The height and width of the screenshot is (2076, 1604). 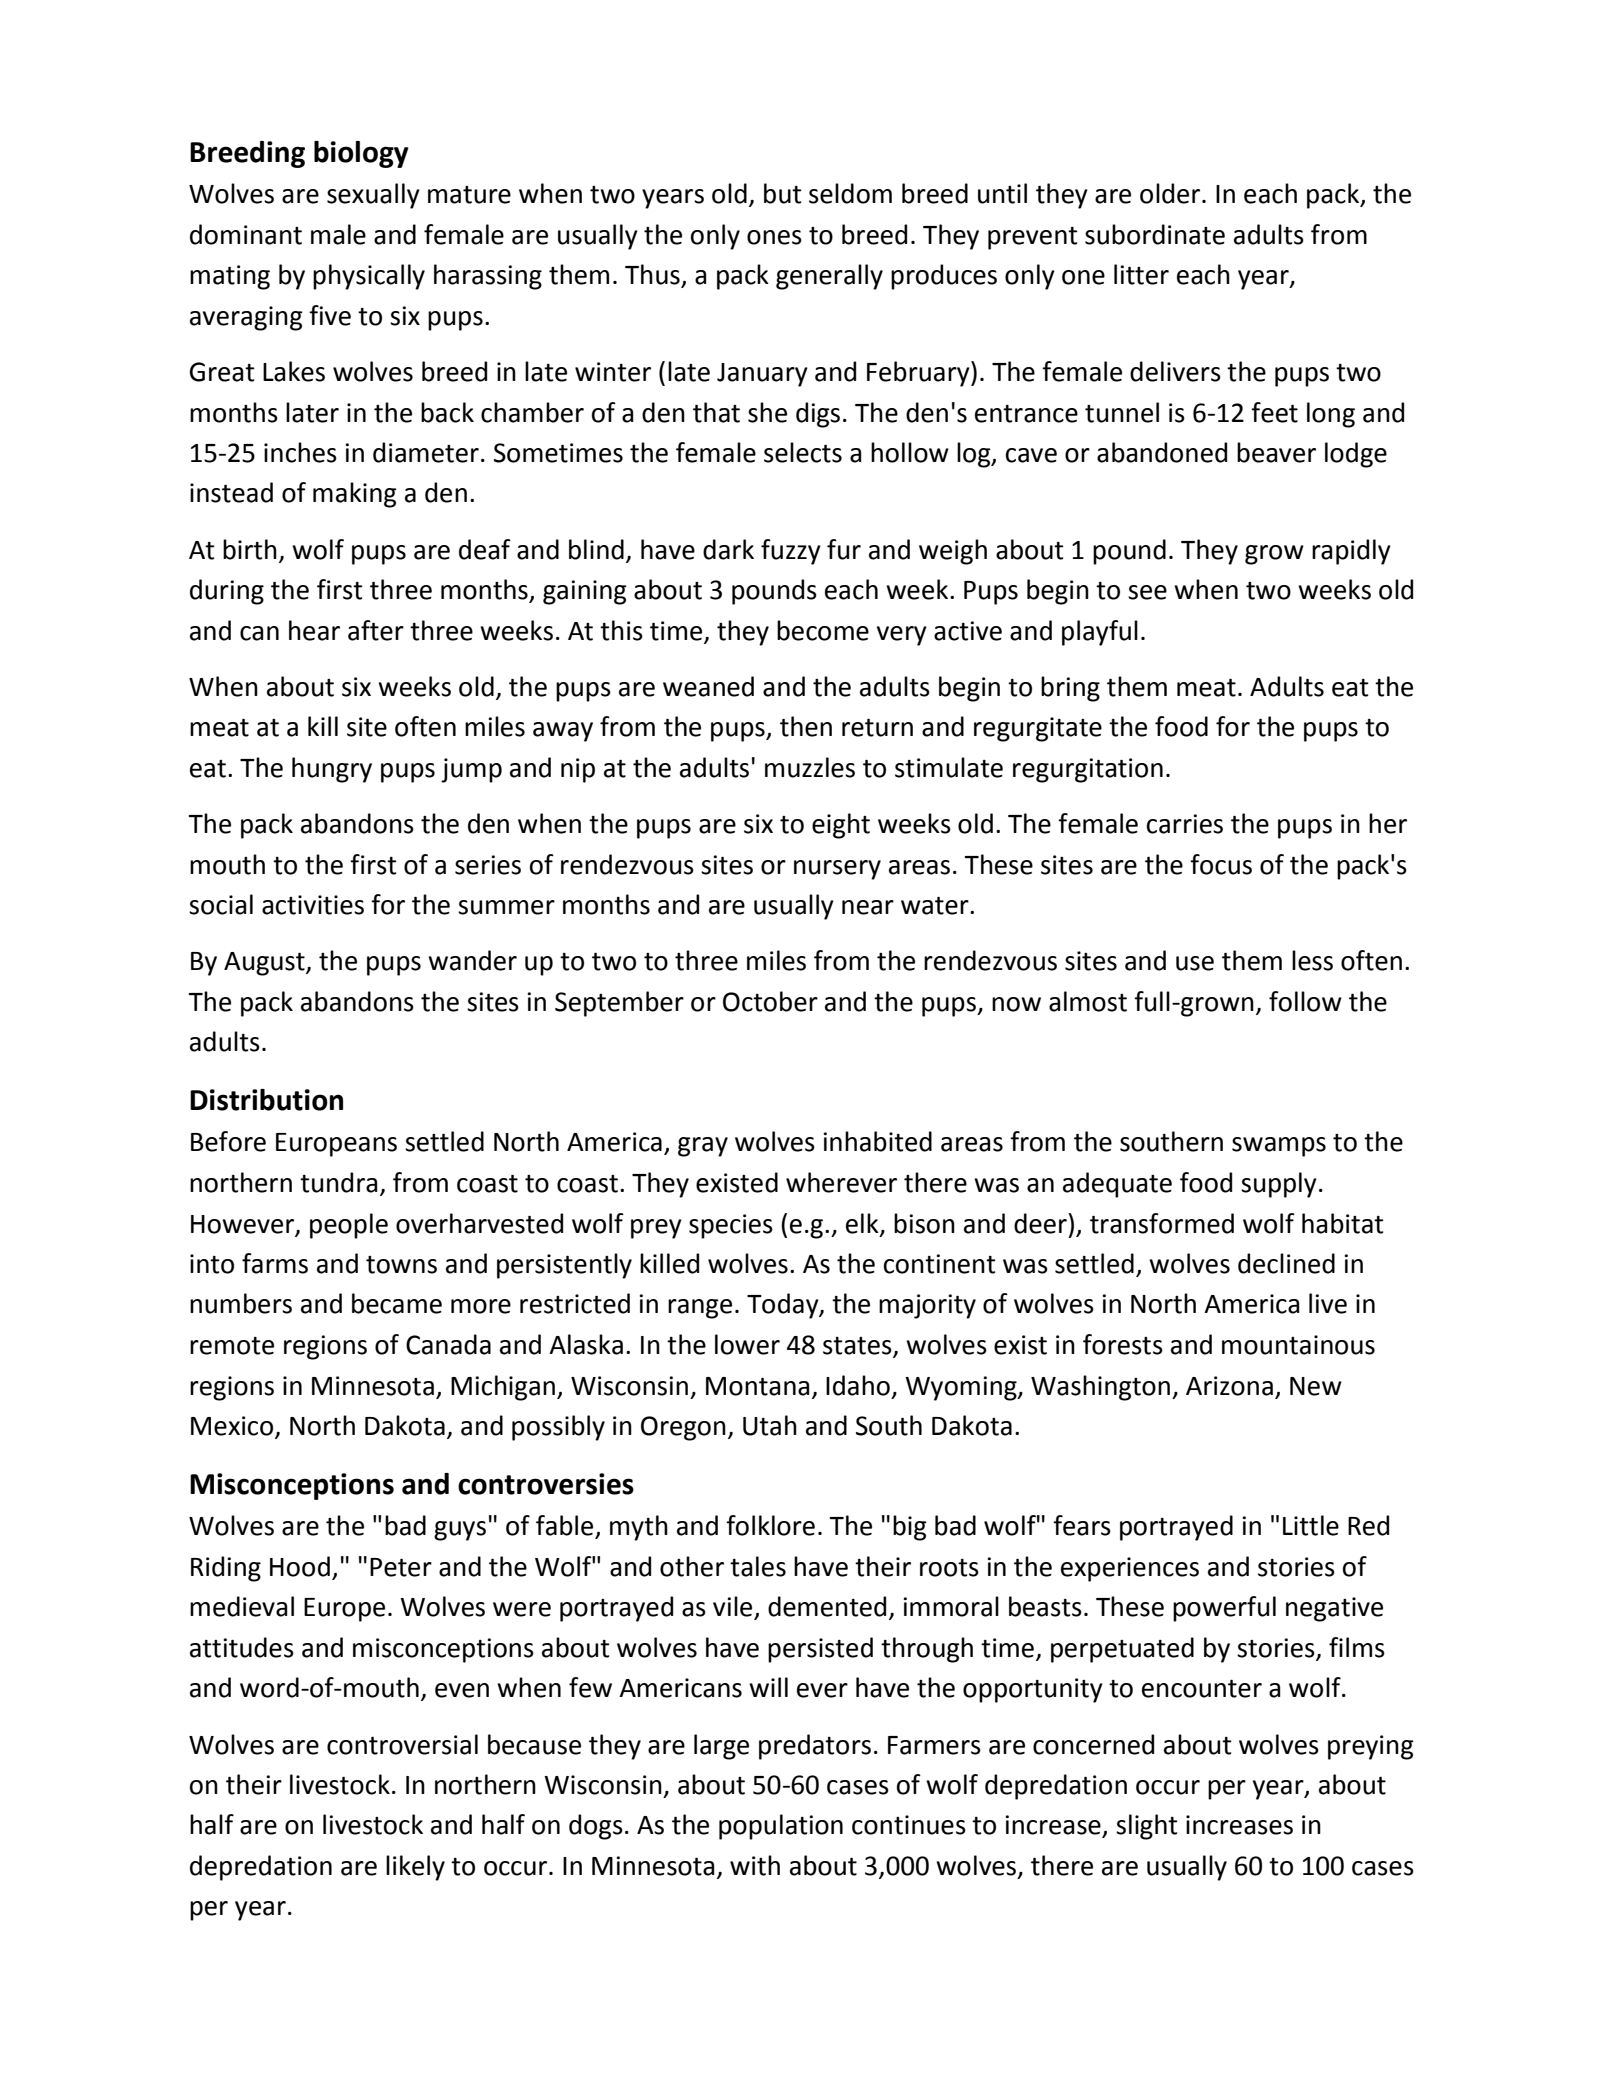 I want to click on species, so click(x=731, y=1226).
